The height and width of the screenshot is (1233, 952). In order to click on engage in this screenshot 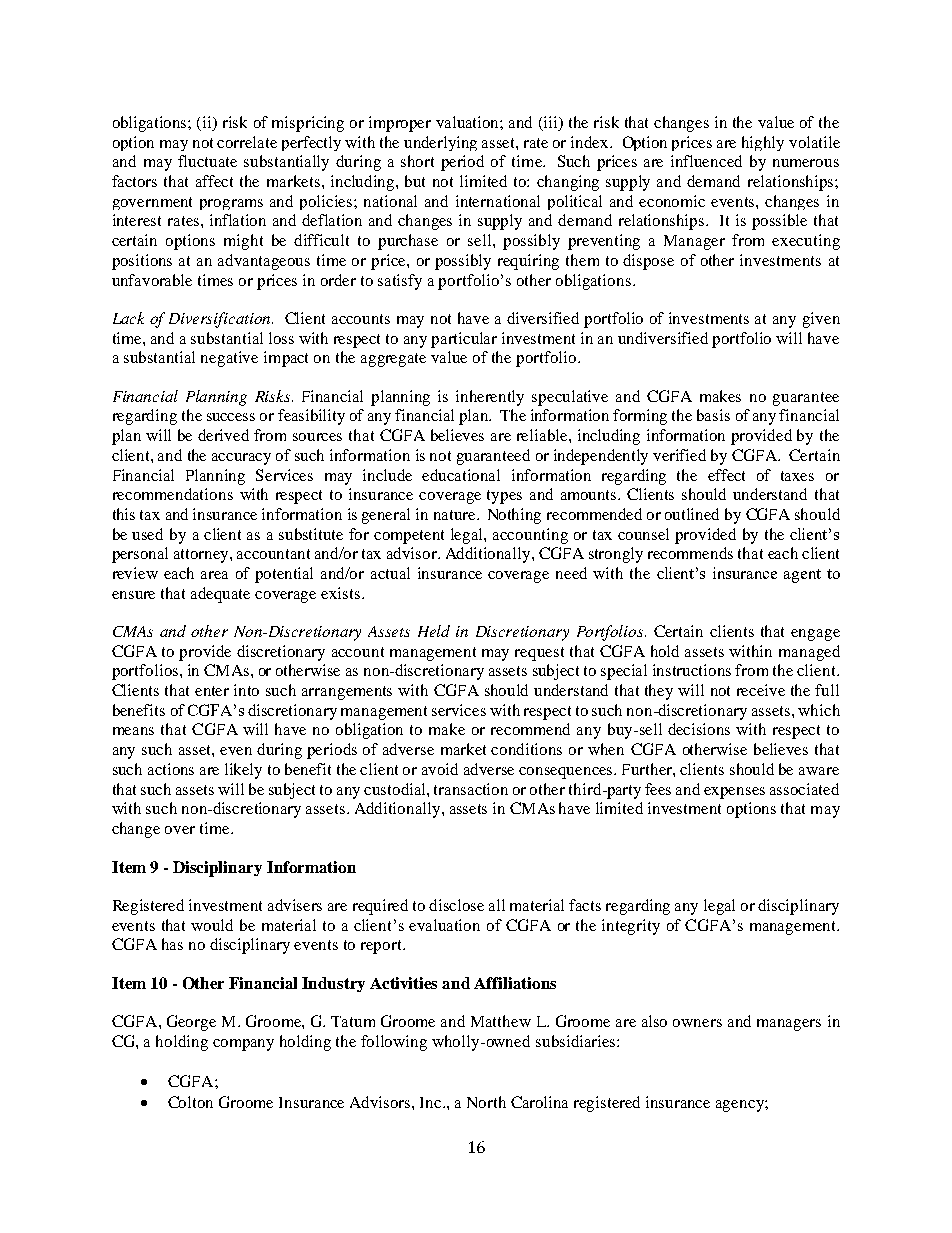, I will do `click(815, 635)`.
